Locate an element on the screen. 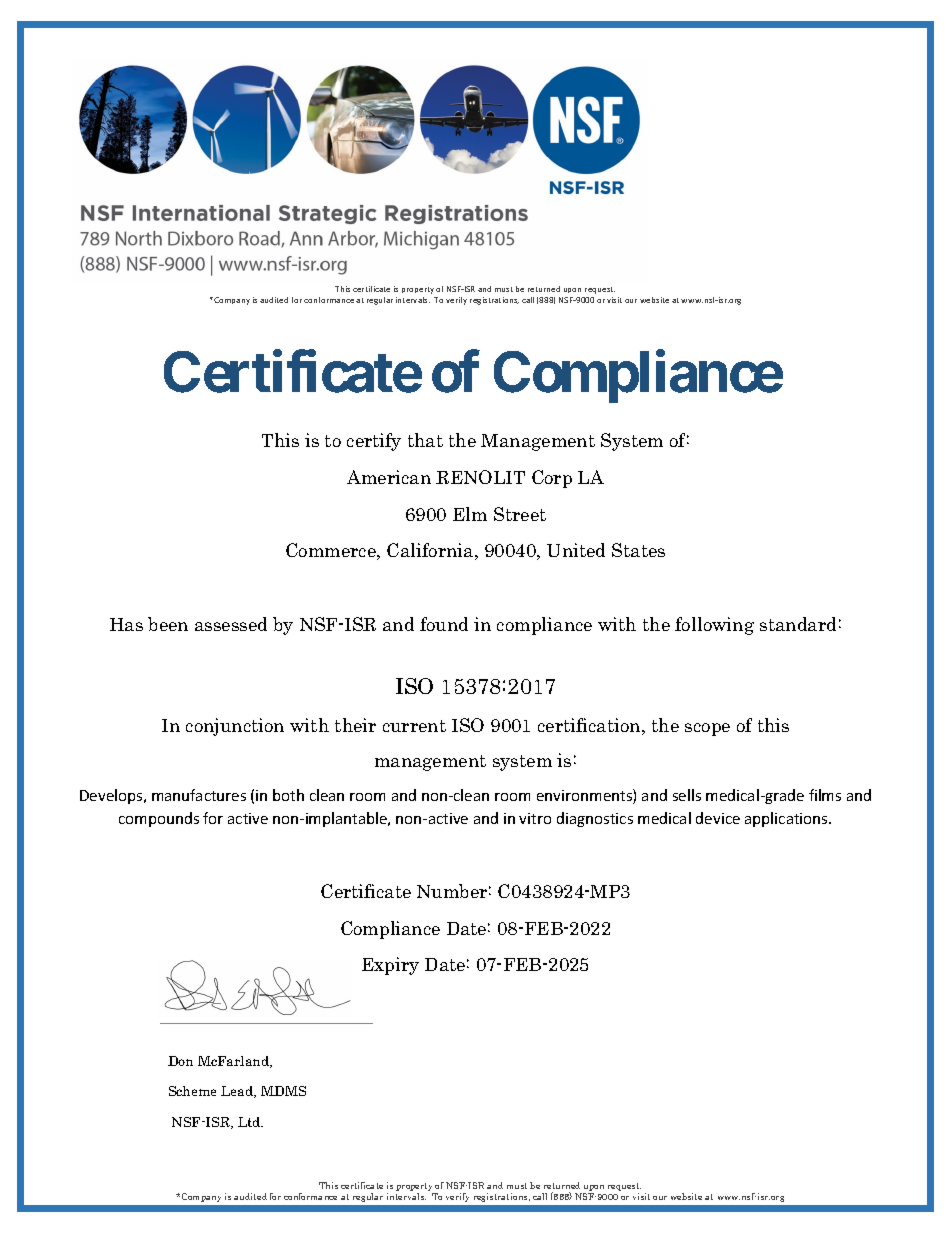 The height and width of the screenshot is (1233, 952). Ltd is located at coordinates (250, 1122).
